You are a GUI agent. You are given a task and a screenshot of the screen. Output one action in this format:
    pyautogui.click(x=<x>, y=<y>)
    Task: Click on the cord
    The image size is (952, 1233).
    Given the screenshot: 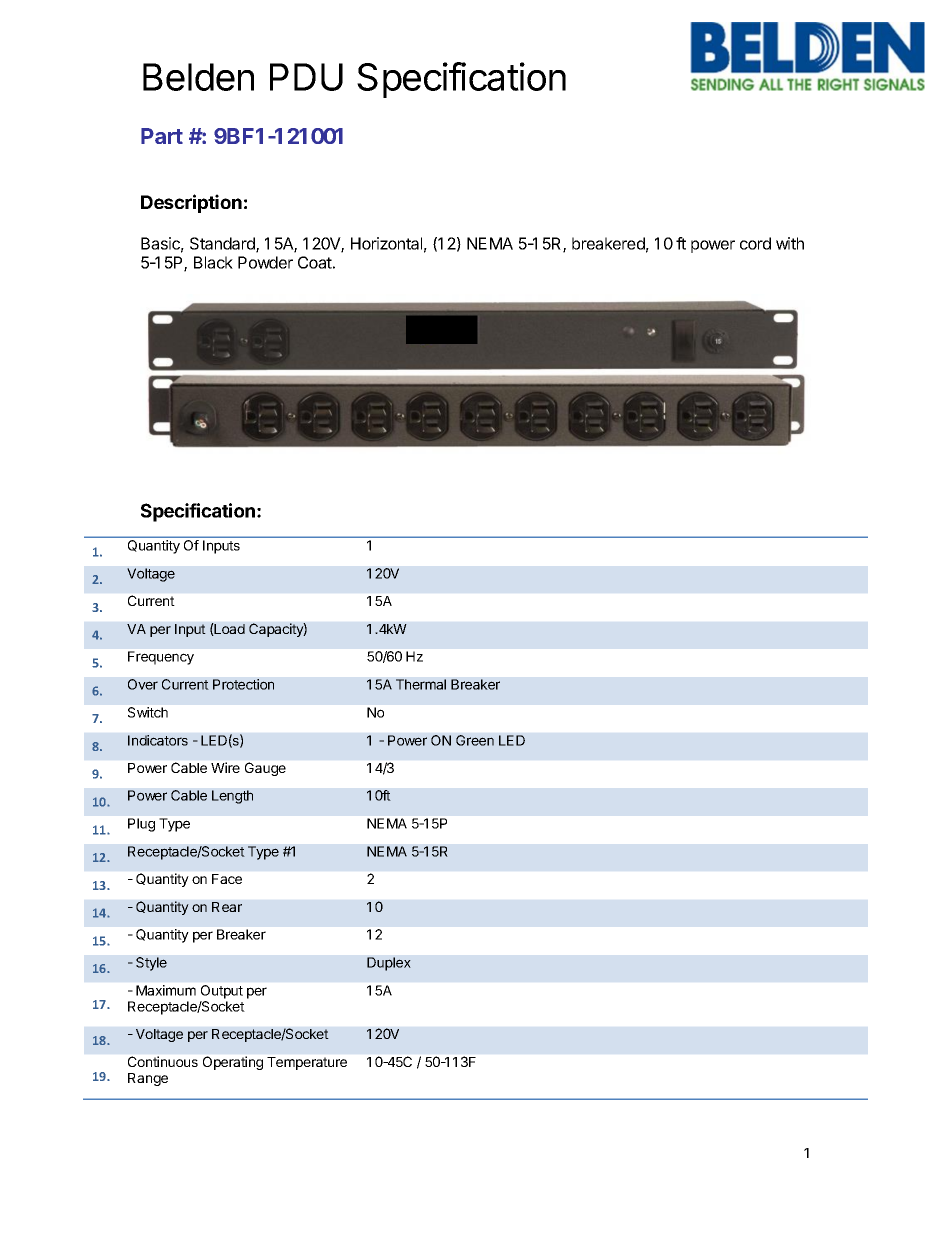 What is the action you would take?
    pyautogui.click(x=755, y=243)
